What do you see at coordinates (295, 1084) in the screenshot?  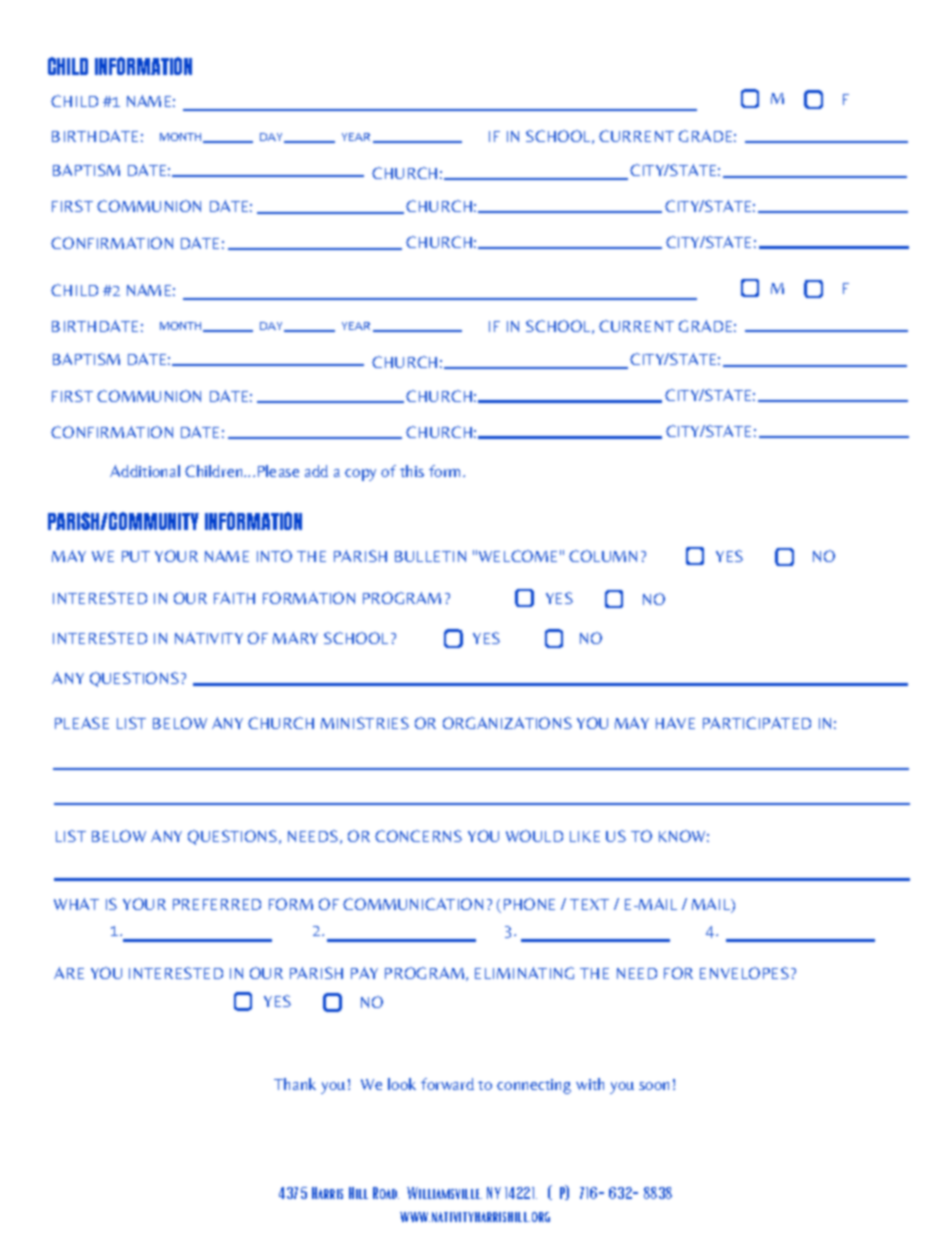 I see `Thank` at bounding box center [295, 1084].
